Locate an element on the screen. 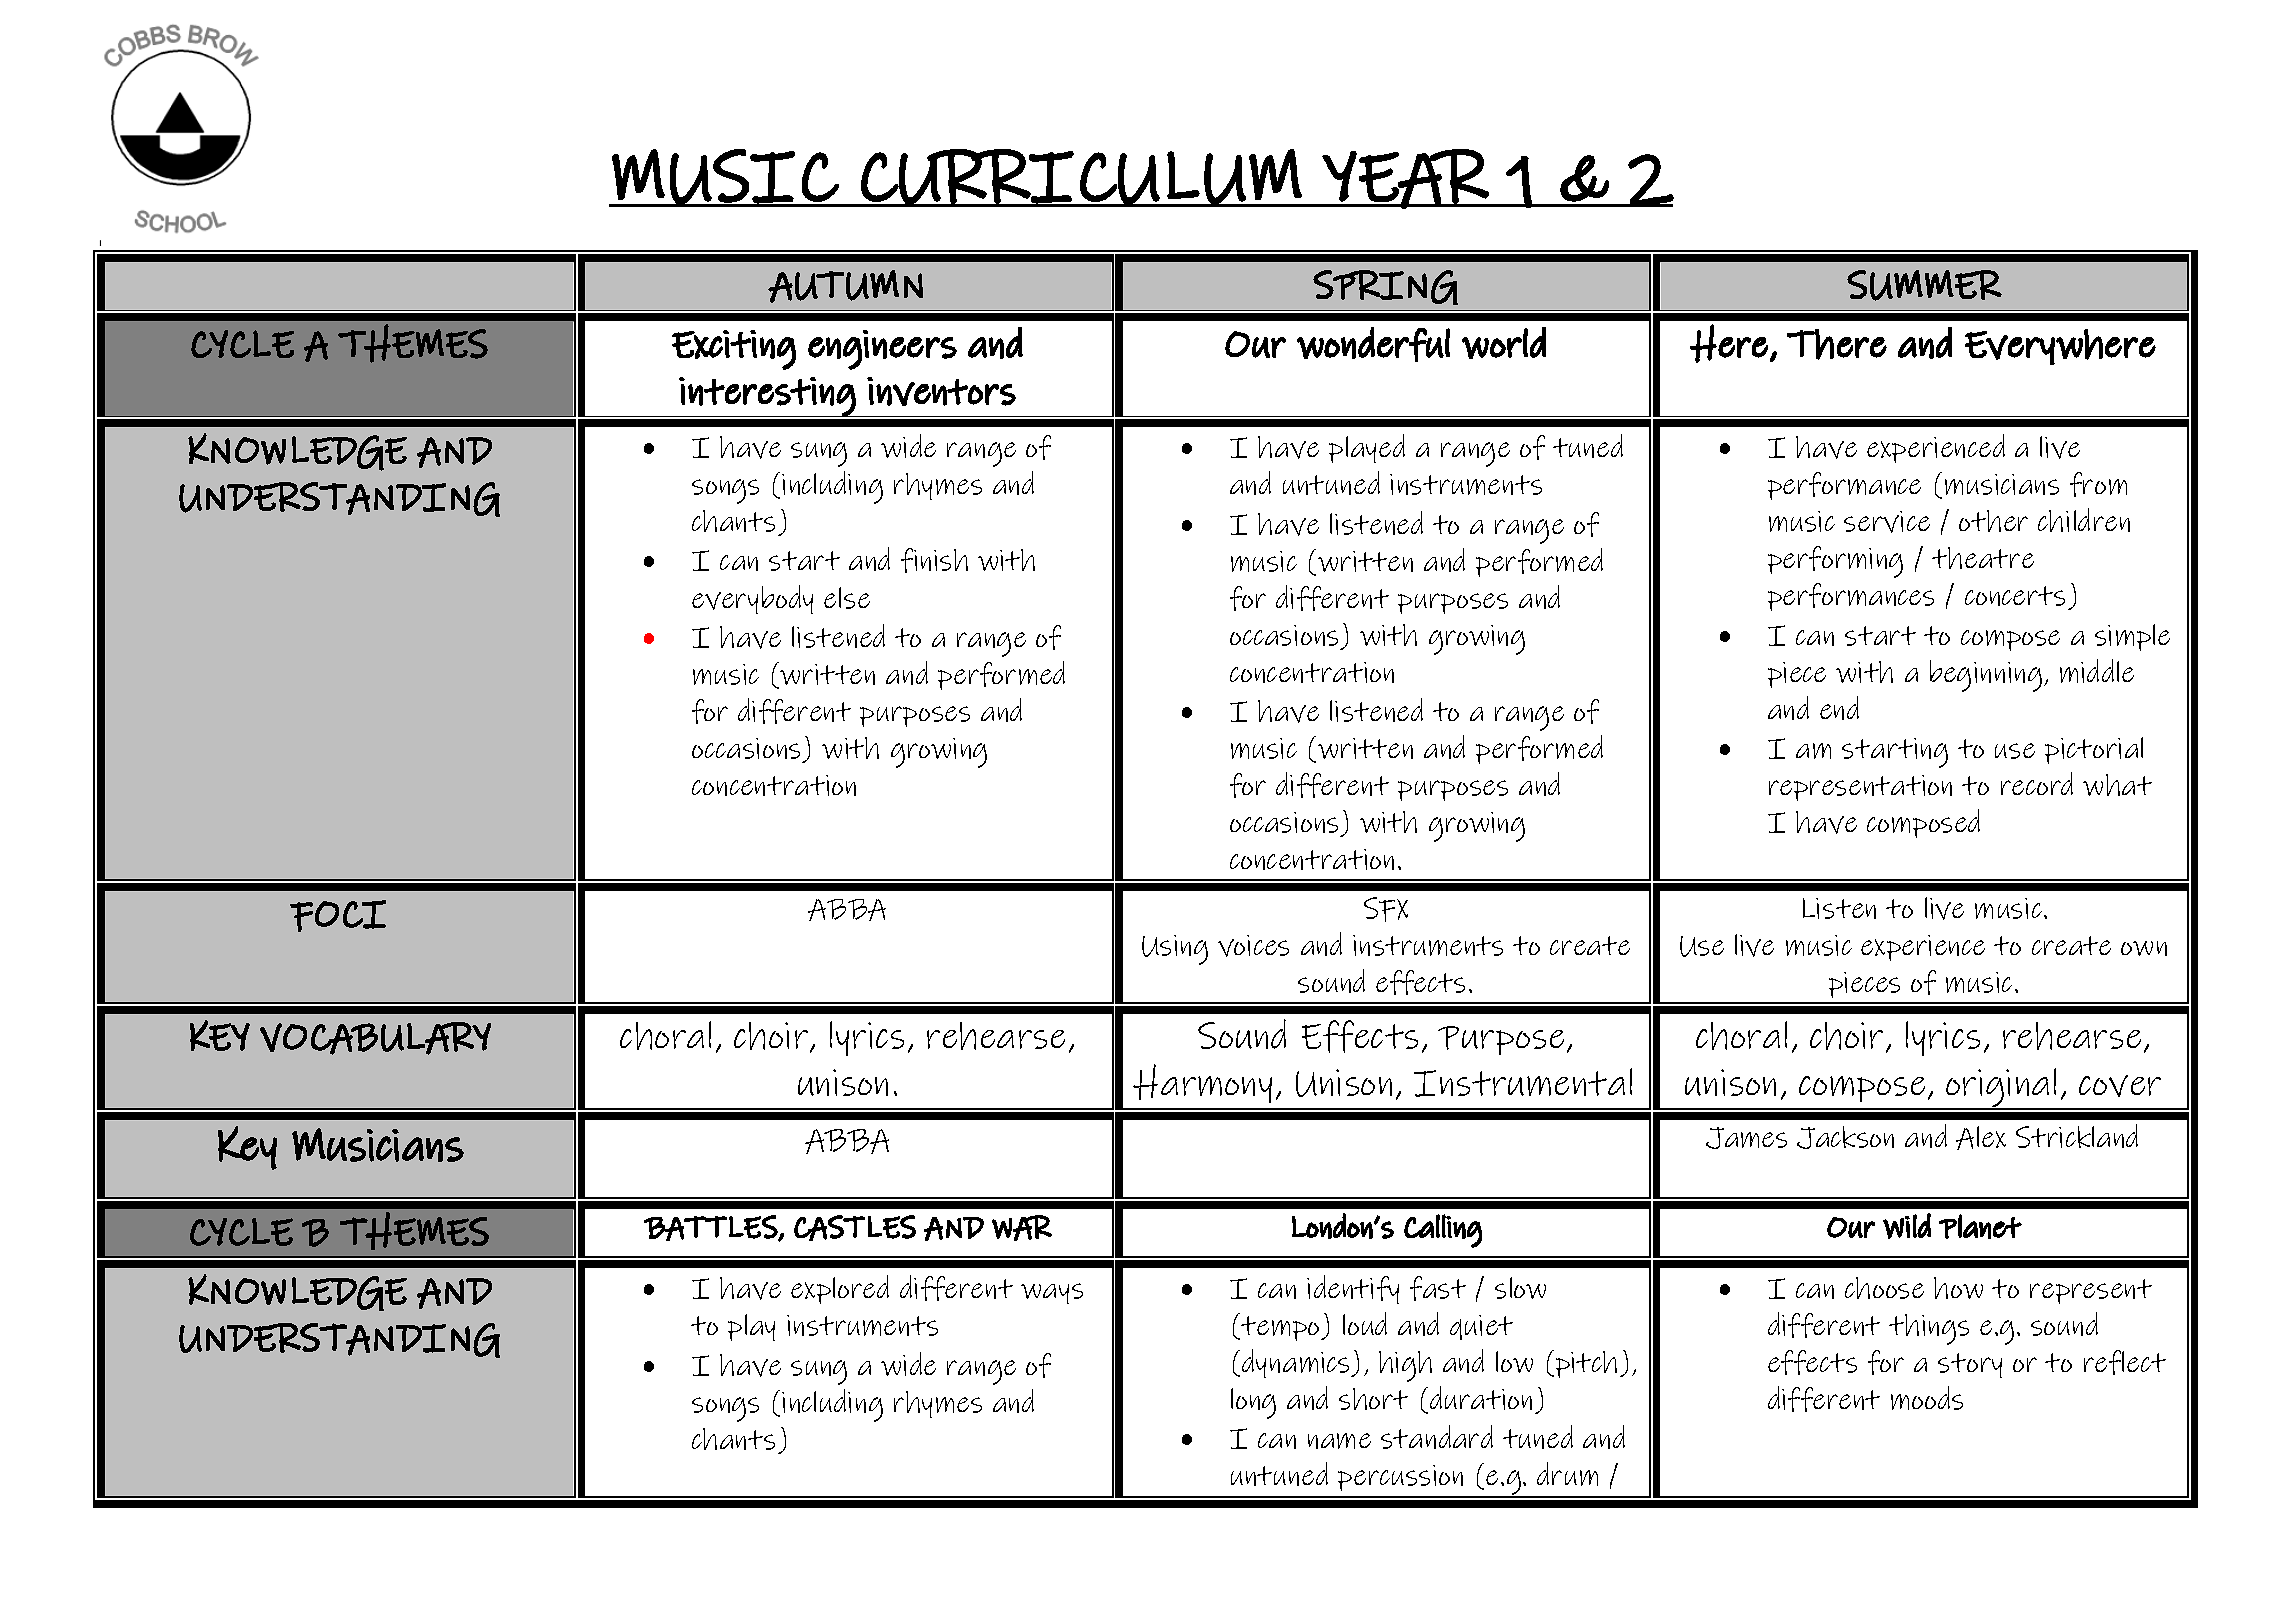 The width and height of the screenshot is (2281, 1612). finish is located at coordinates (934, 560).
